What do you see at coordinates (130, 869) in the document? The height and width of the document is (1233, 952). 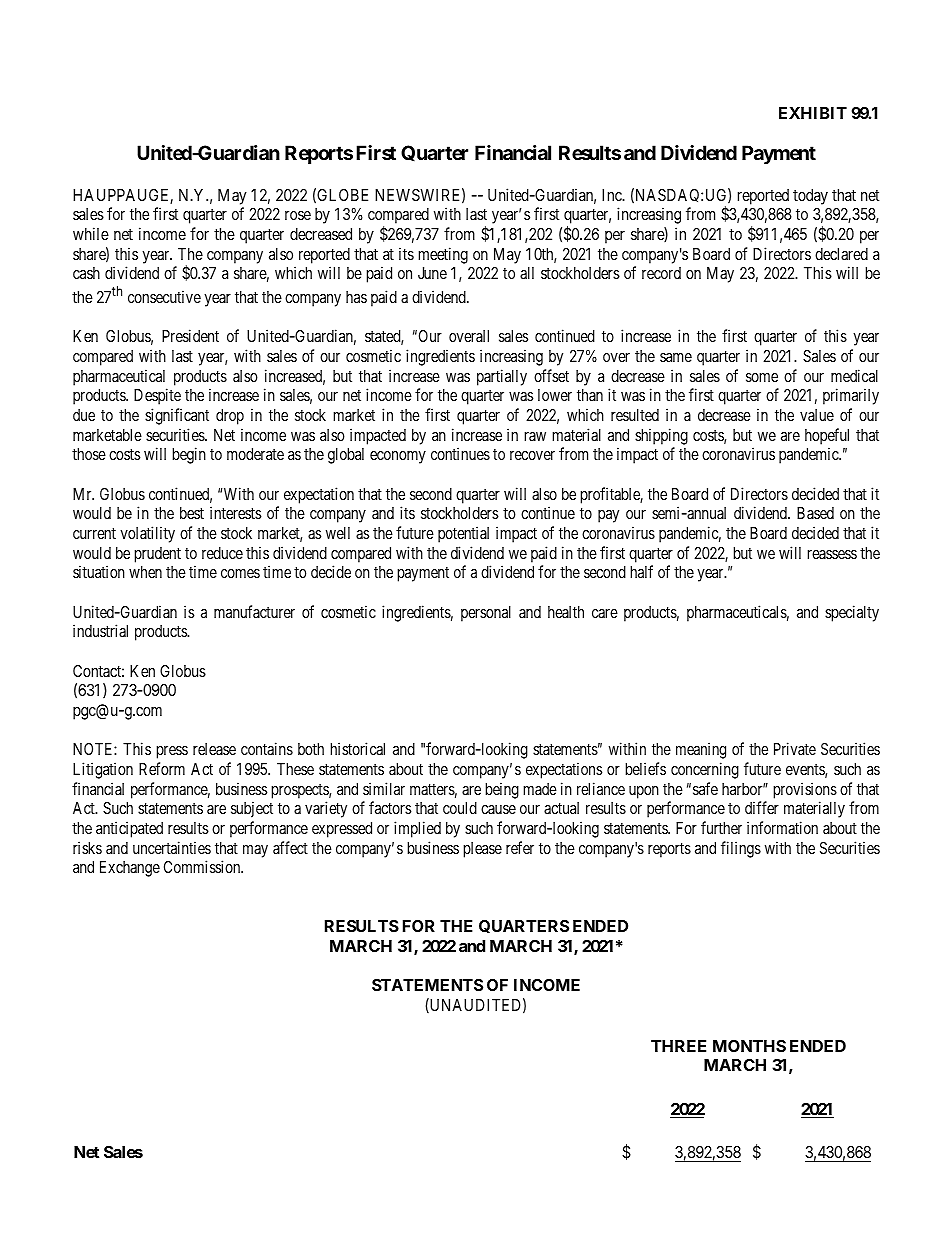 I see `Exchange` at bounding box center [130, 869].
